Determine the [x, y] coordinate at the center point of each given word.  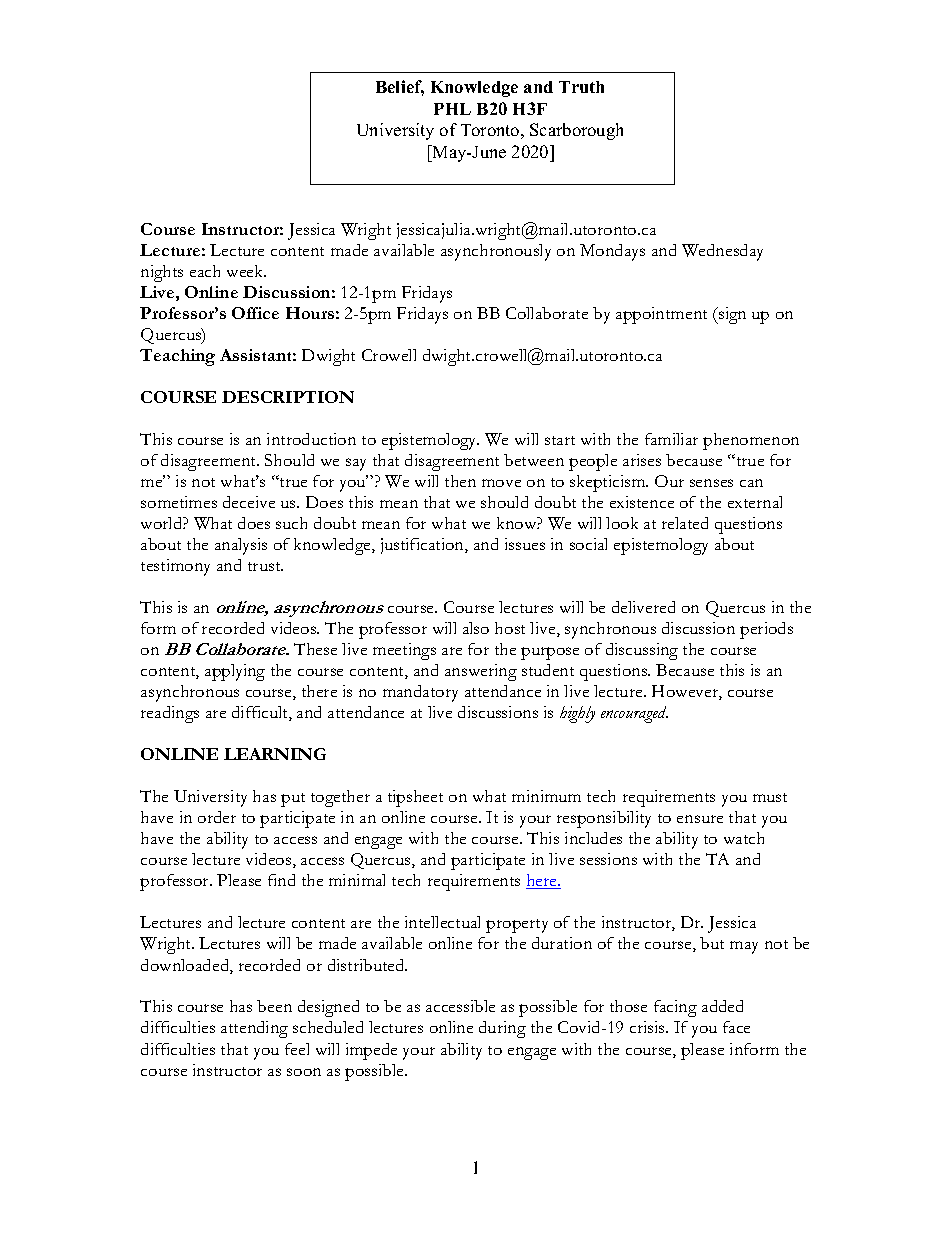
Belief [400, 88]
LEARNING [275, 754]
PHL [452, 109]
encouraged [634, 714]
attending [254, 1029]
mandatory [420, 693]
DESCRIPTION [288, 397]
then [460, 481]
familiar [671, 439]
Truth [581, 87]
